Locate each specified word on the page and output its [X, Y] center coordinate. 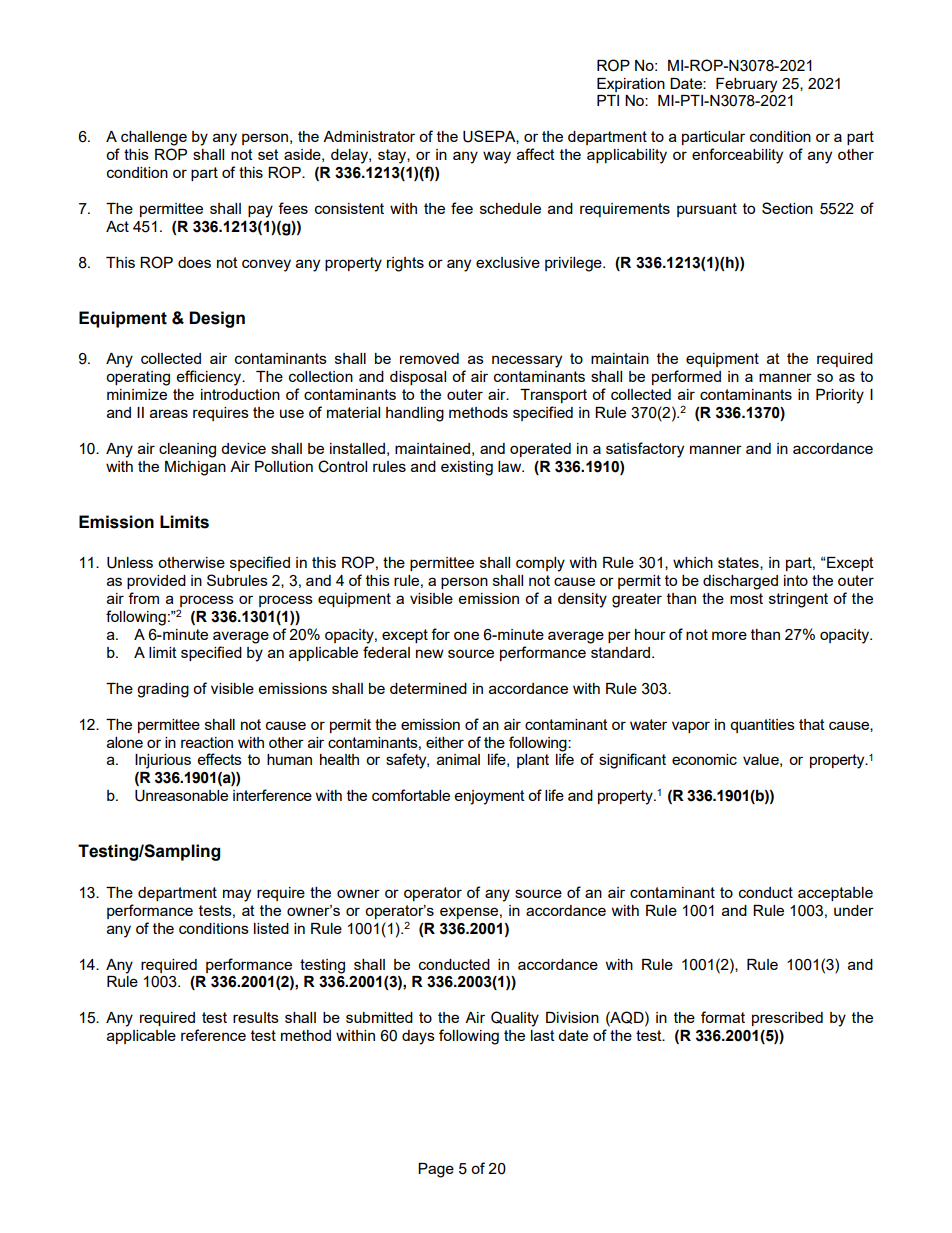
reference [213, 1035]
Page [436, 1170]
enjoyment [490, 797]
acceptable [835, 894]
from [143, 598]
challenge [154, 138]
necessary [527, 361]
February [746, 85]
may [237, 895]
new [430, 653]
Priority [840, 396]
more [729, 635]
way [497, 157]
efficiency [210, 378]
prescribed [787, 1019]
